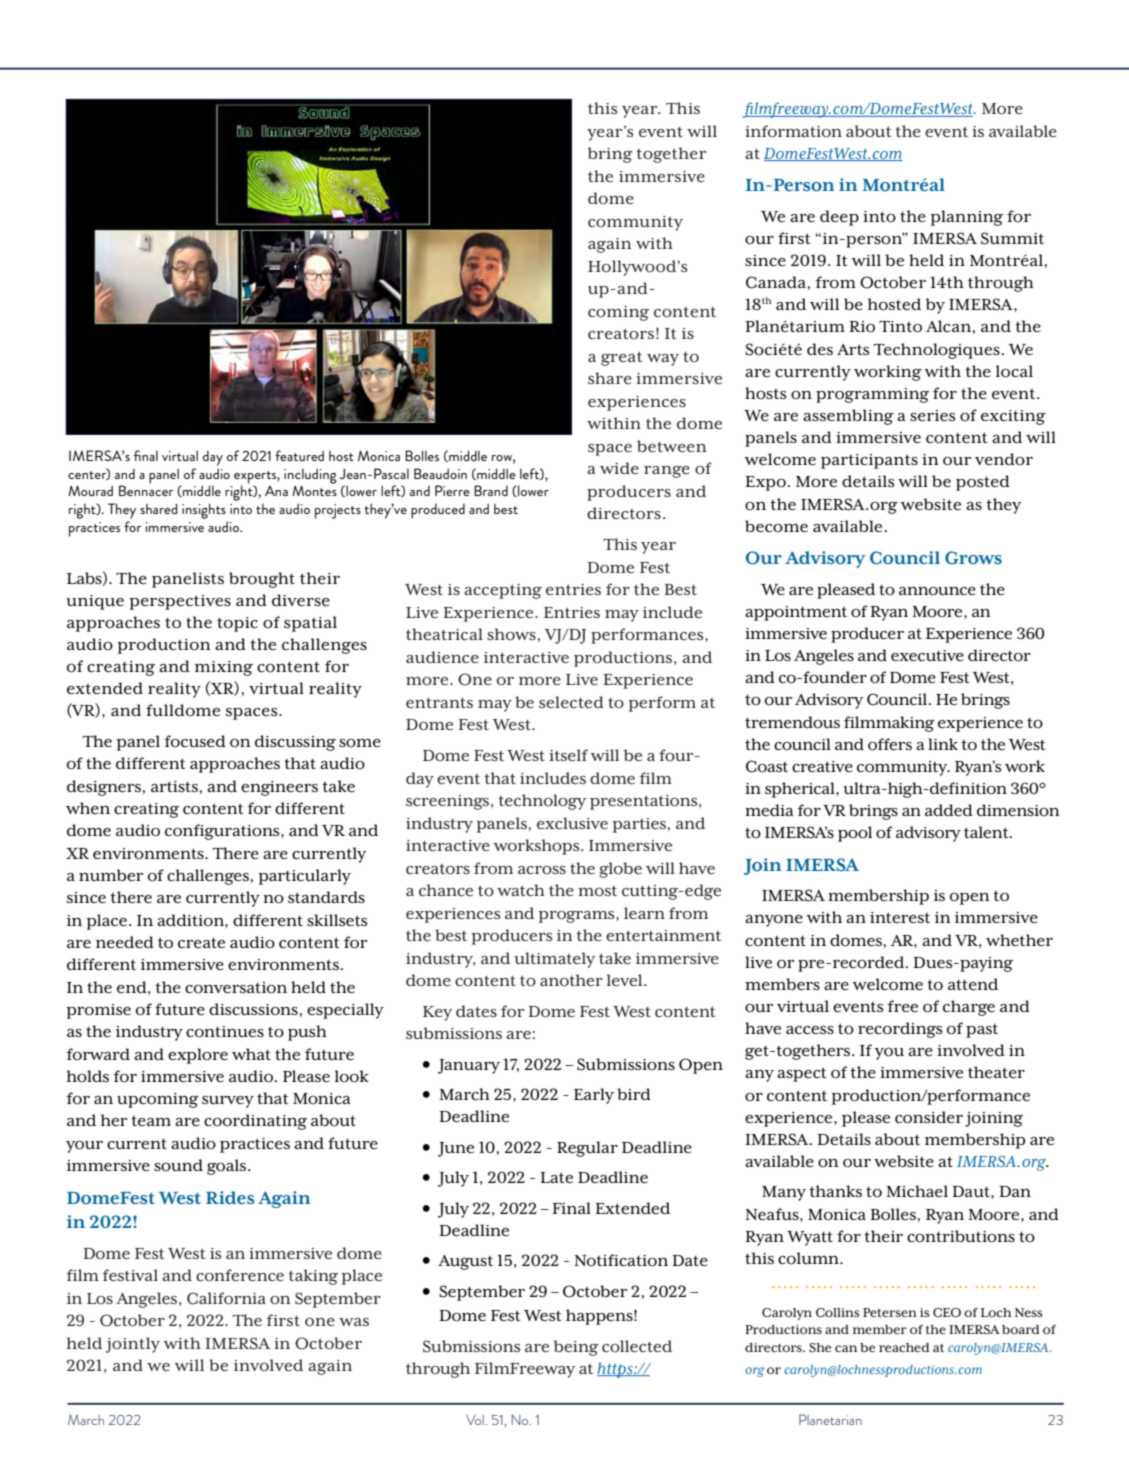 This screenshot has height=1461, width=1129. I want to click on information, so click(793, 131).
